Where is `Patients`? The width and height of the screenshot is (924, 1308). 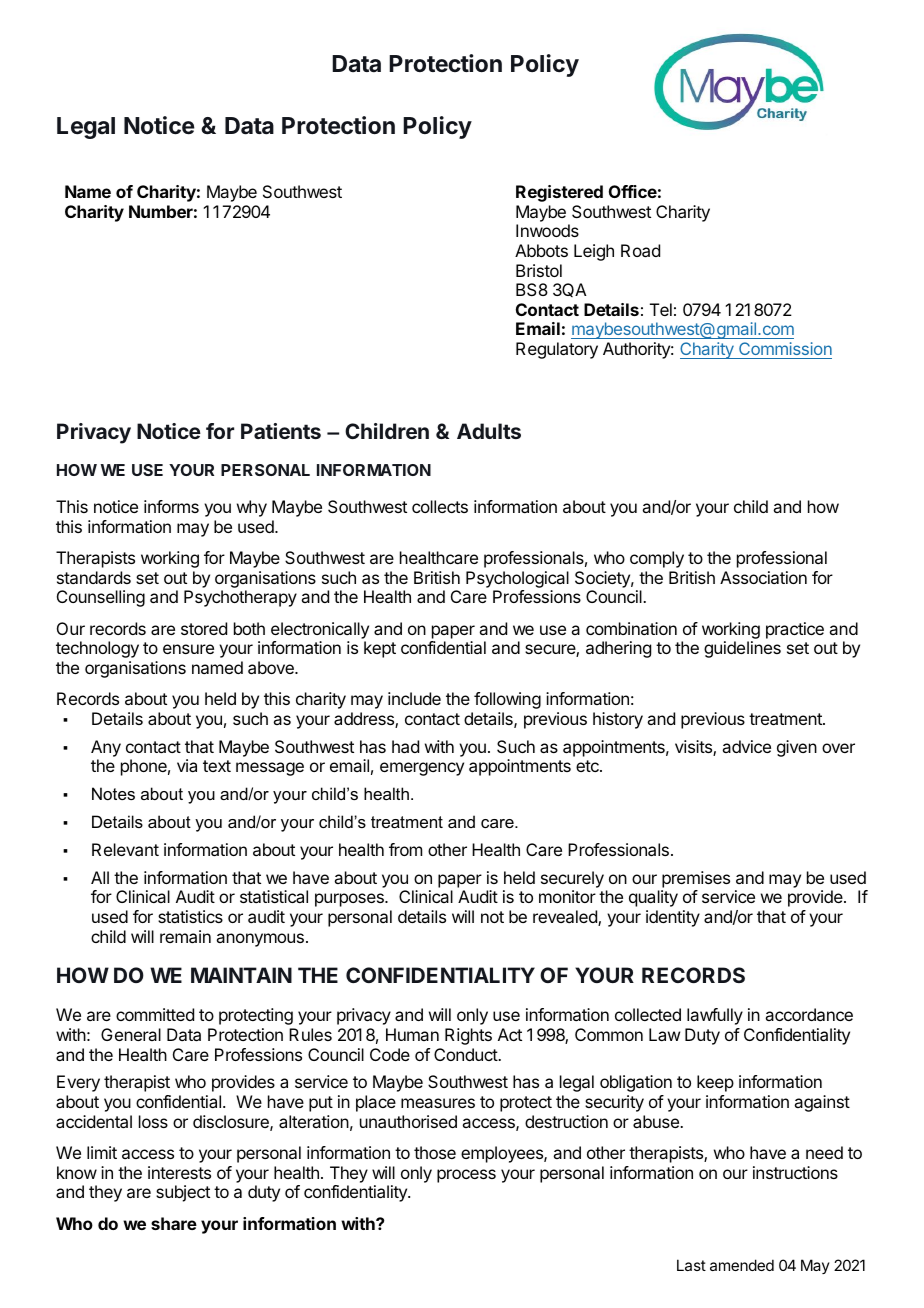
Patients is located at coordinates (281, 431).
